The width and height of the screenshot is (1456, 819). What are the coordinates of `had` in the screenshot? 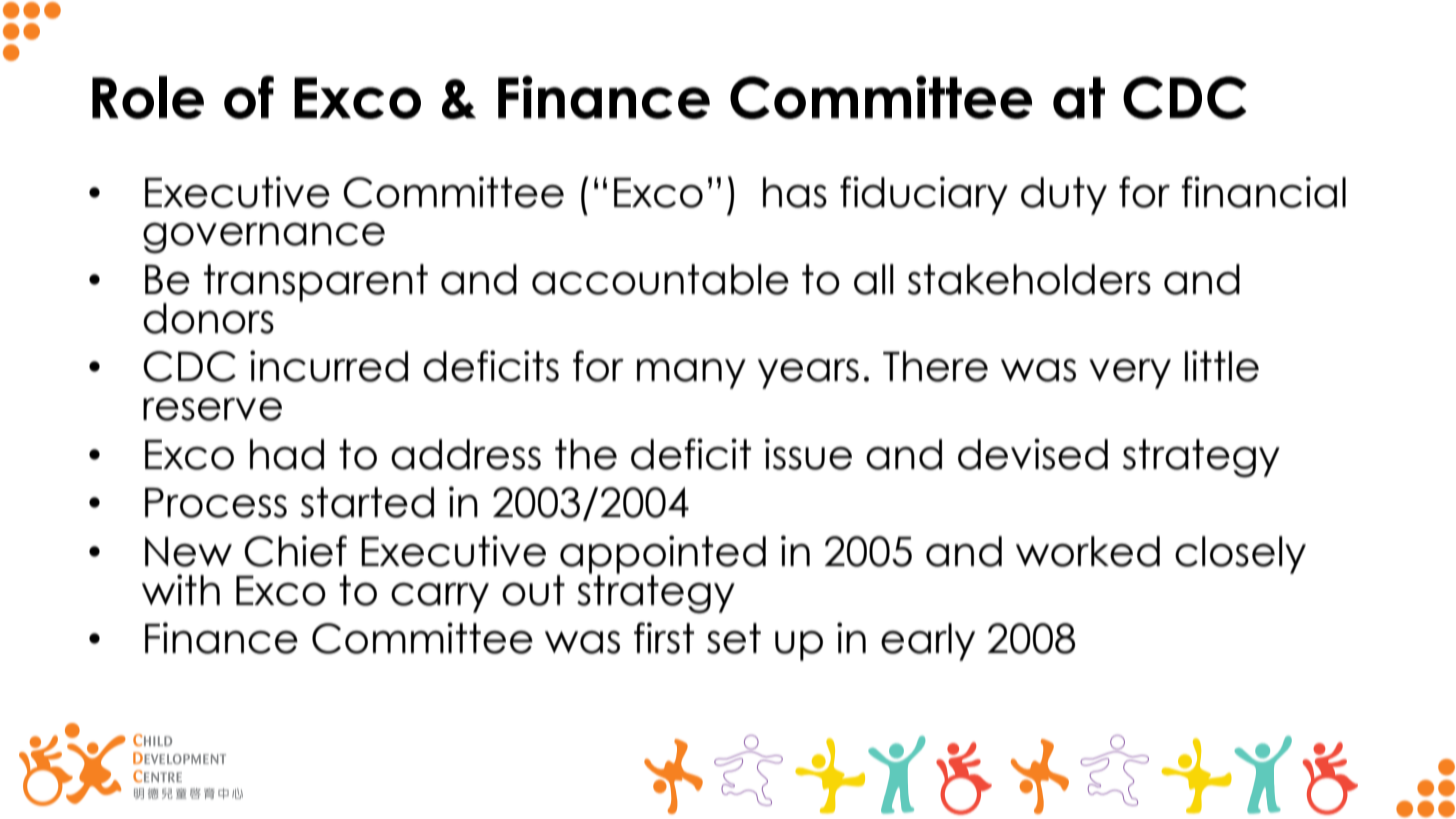 It's located at (287, 454).
